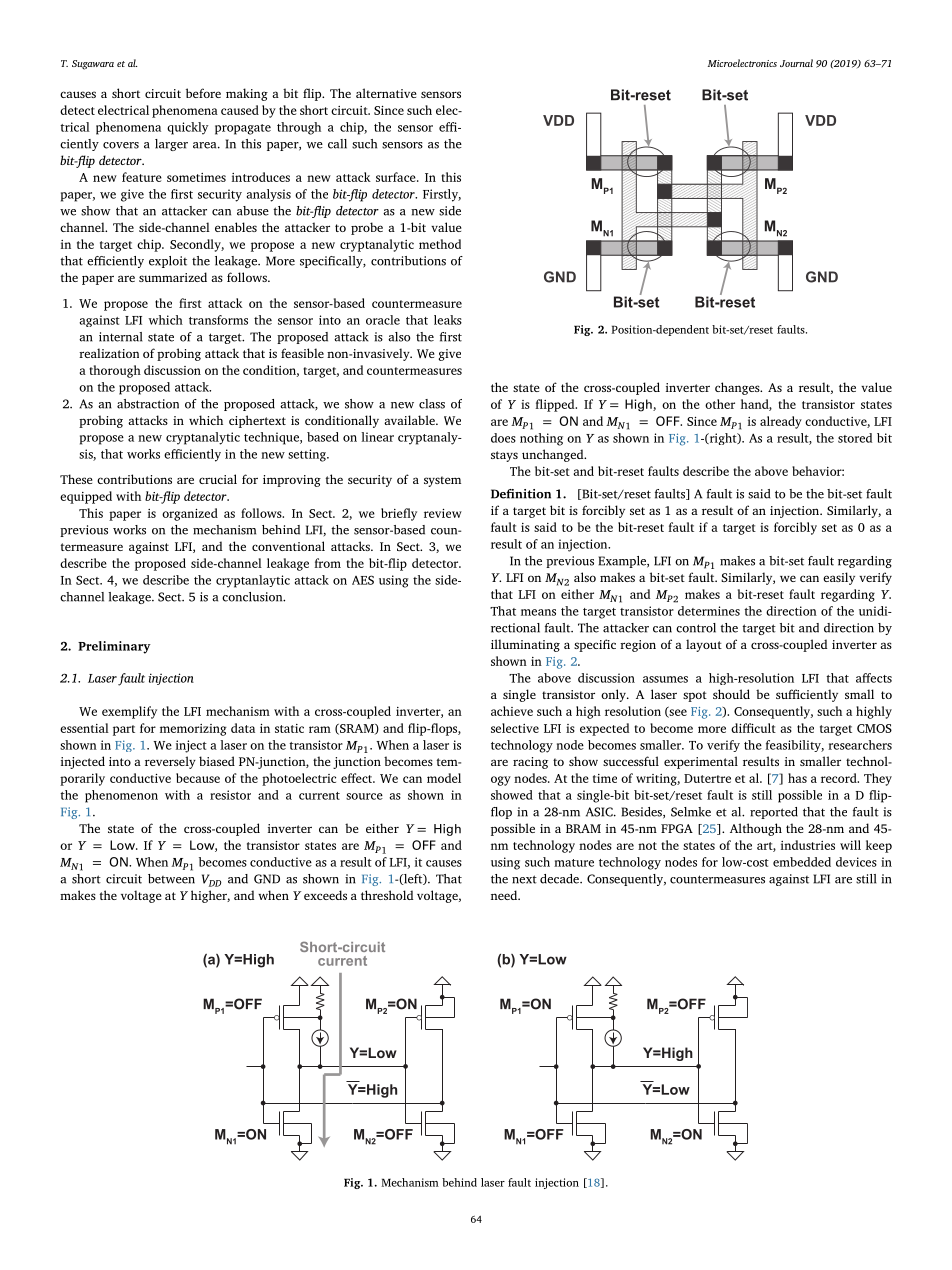 The width and height of the screenshot is (952, 1270). I want to click on between, so click(171, 879).
